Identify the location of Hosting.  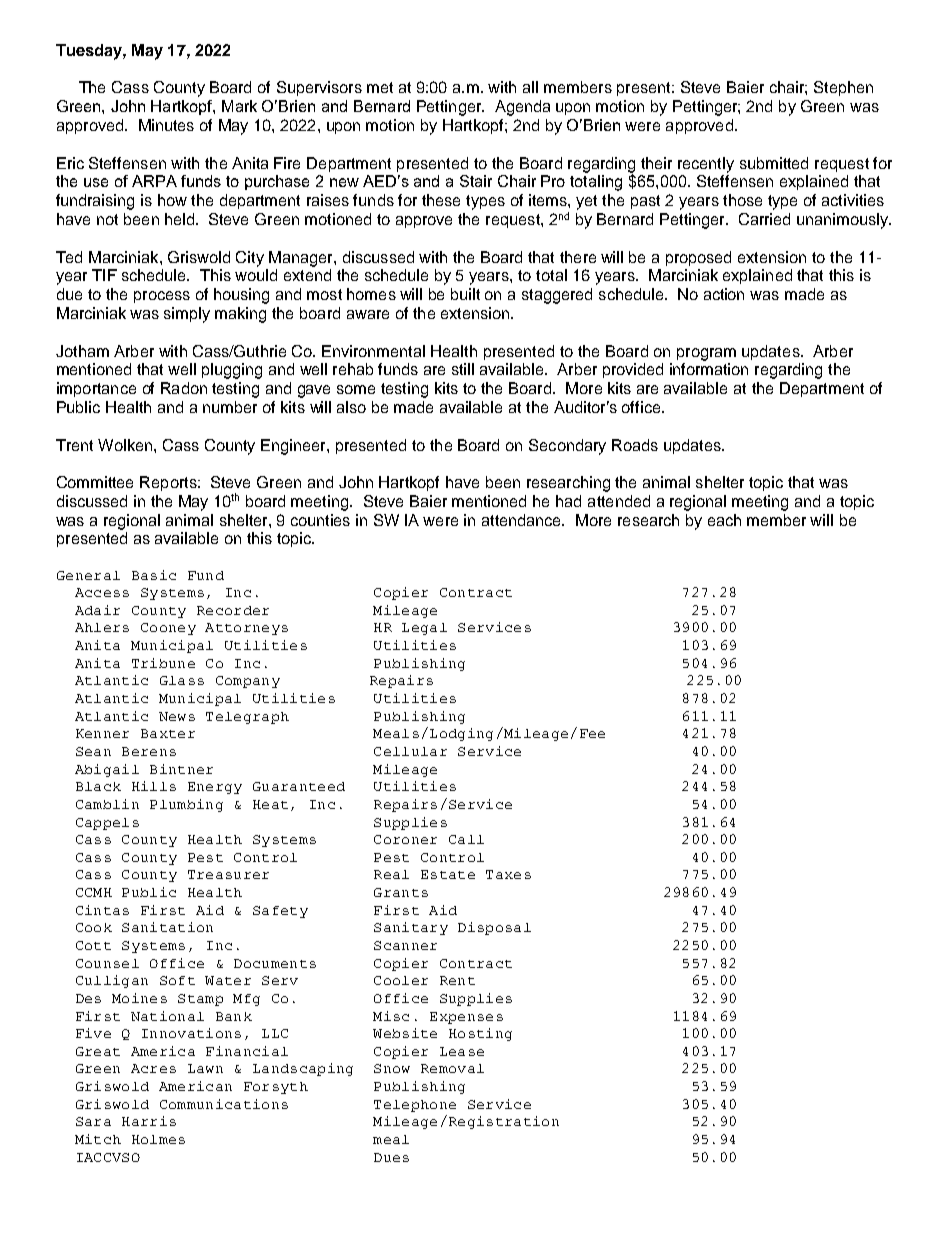
(480, 1034).
